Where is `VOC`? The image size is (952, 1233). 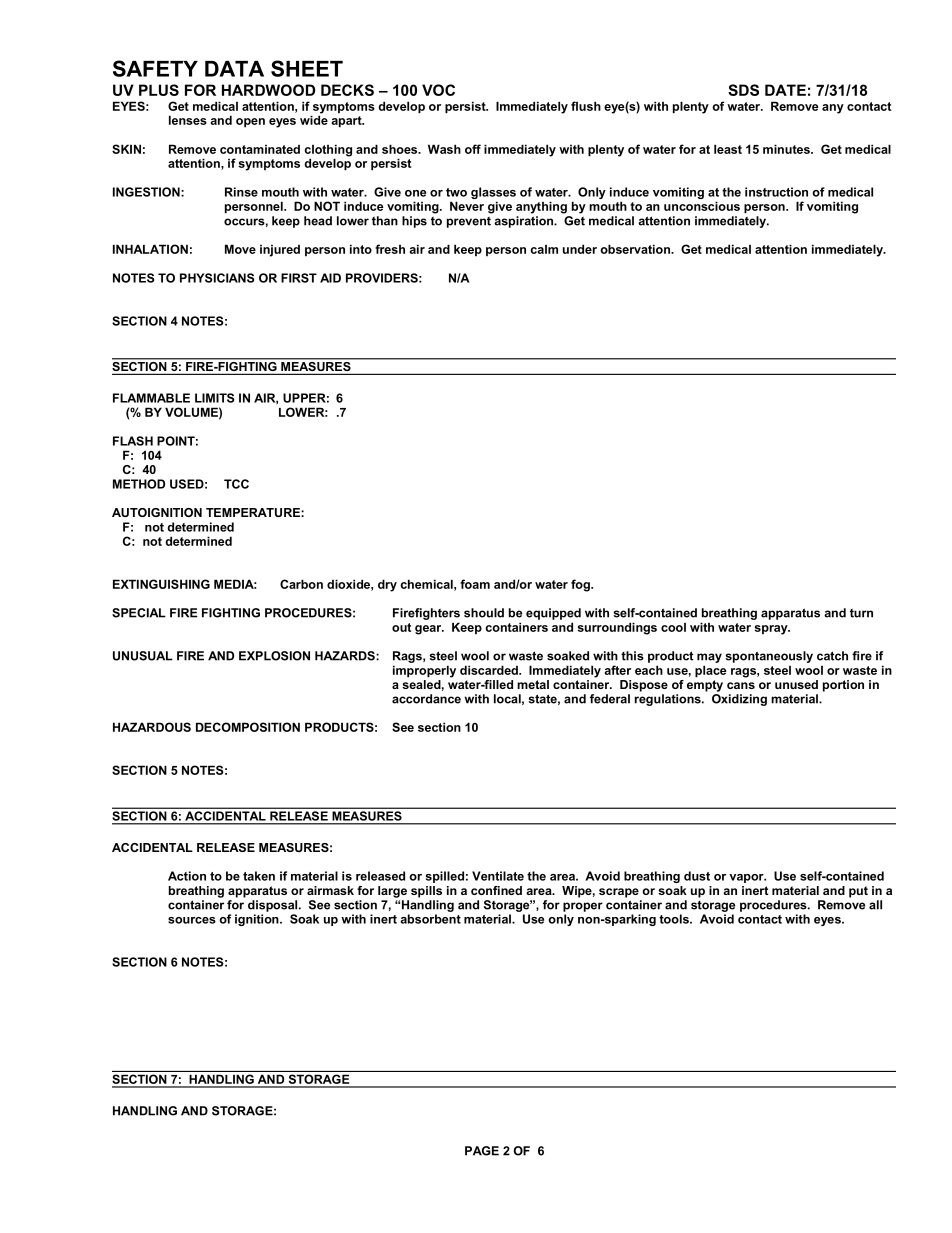 VOC is located at coordinates (438, 90).
